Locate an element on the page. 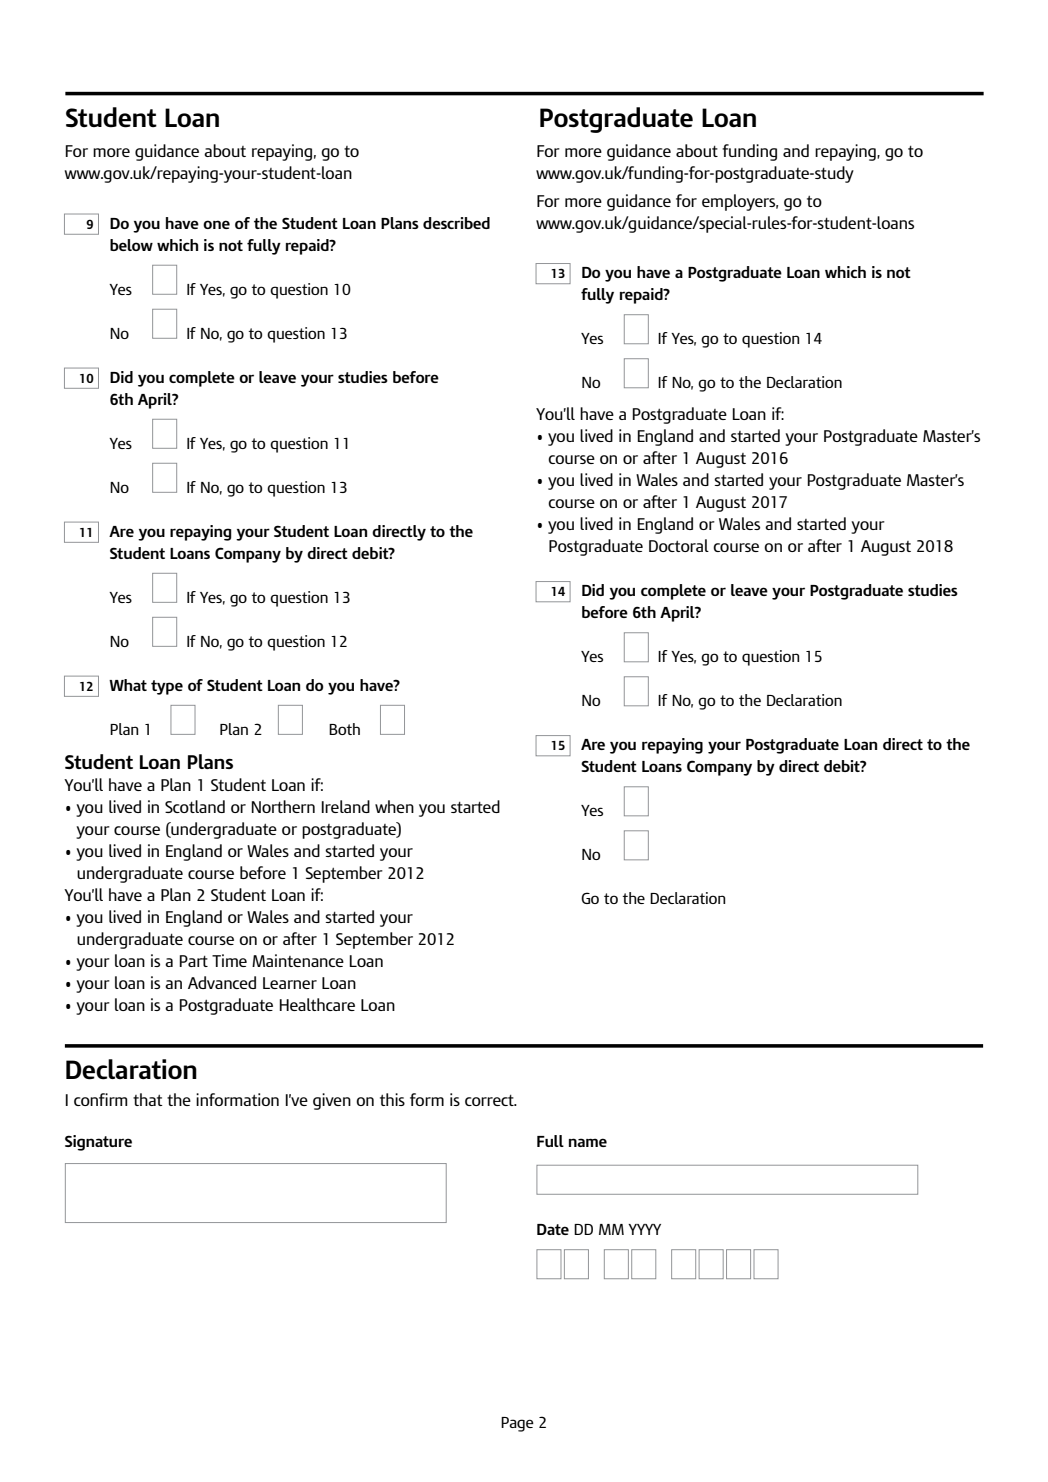 This document has height=1482, width=1048. Page is located at coordinates (517, 1424).
